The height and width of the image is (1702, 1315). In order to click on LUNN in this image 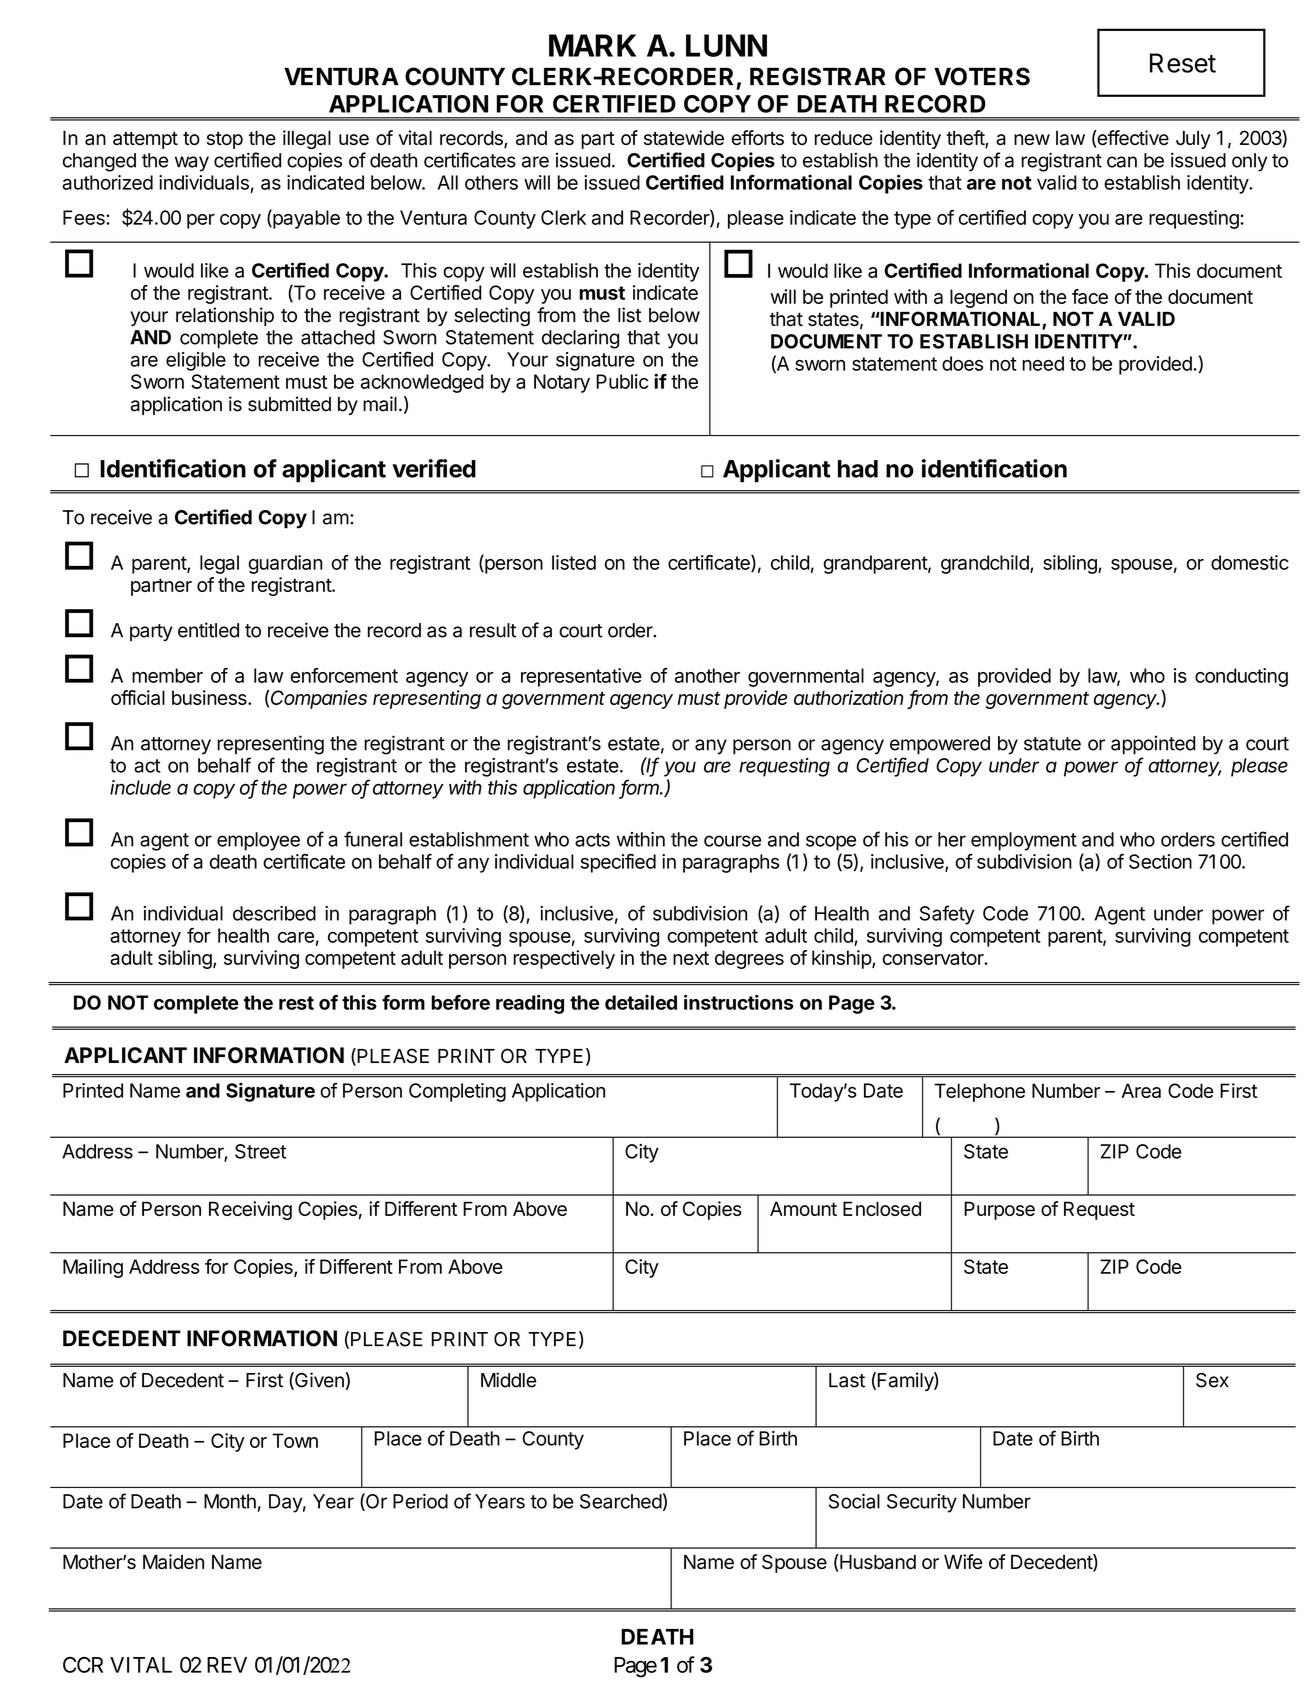, I will do `click(726, 45)`.
